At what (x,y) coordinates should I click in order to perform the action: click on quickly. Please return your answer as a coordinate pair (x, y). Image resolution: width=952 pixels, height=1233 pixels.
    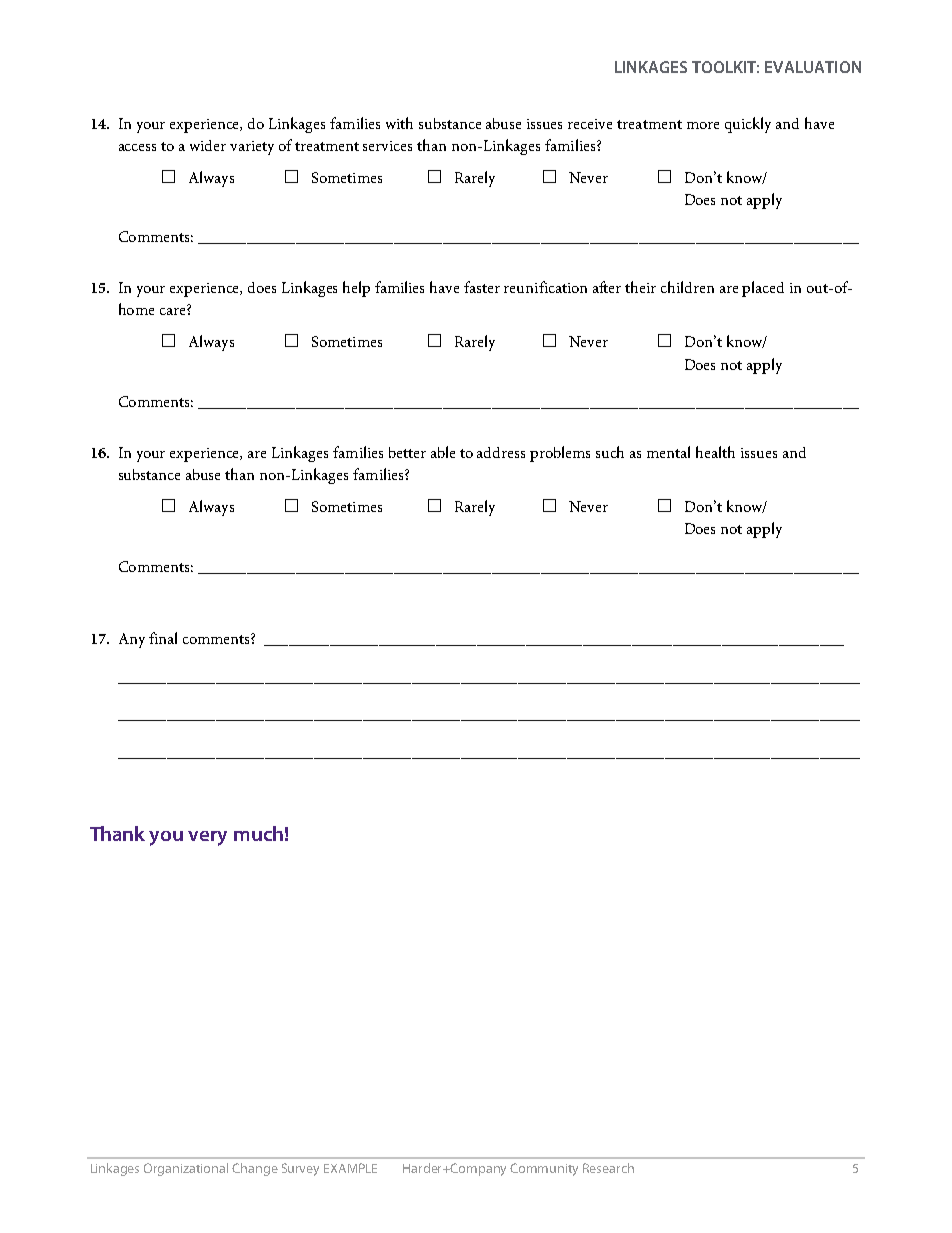
    Looking at the image, I should click on (748, 125).
